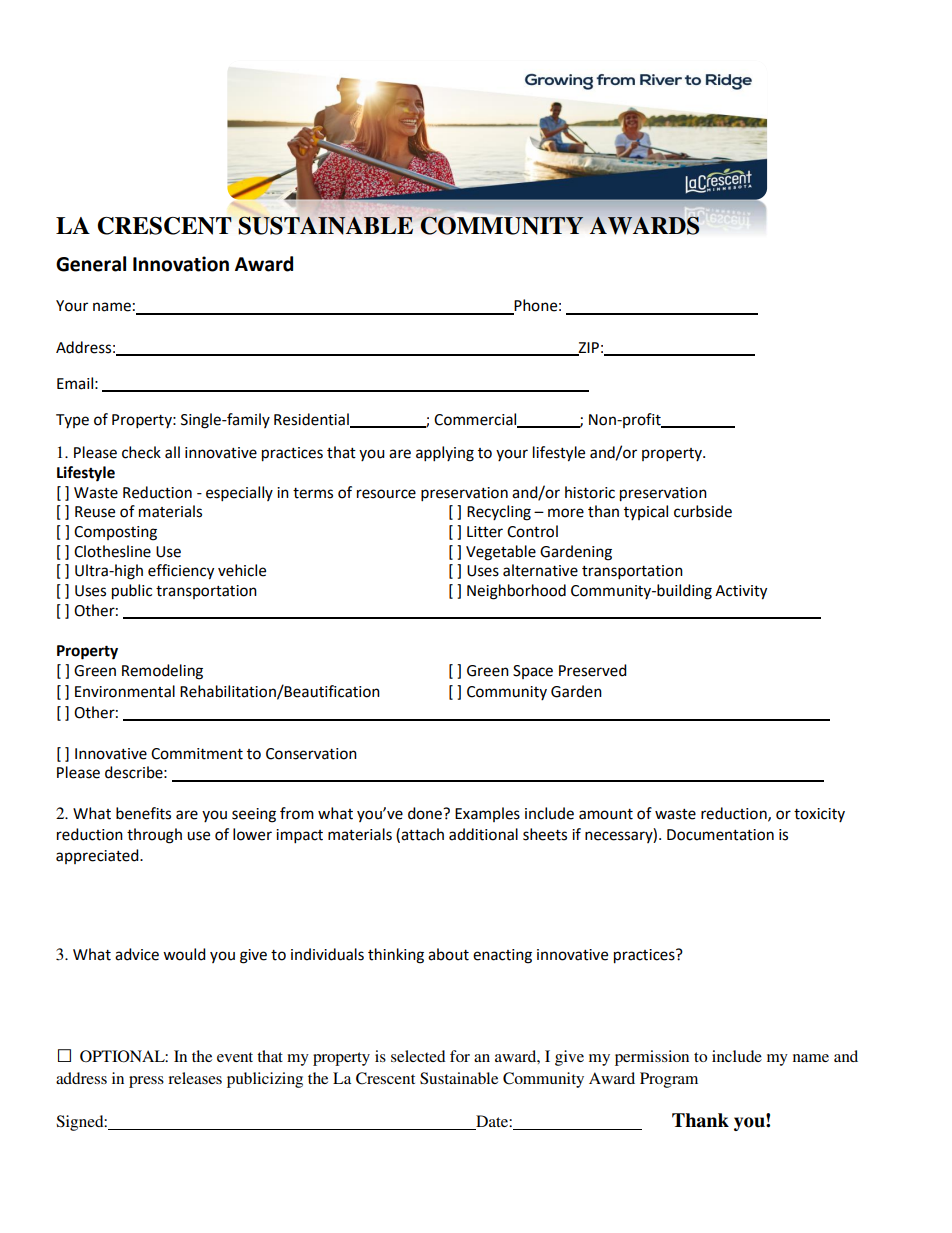  Describe the element at coordinates (154, 836) in the document. I see `through` at that location.
